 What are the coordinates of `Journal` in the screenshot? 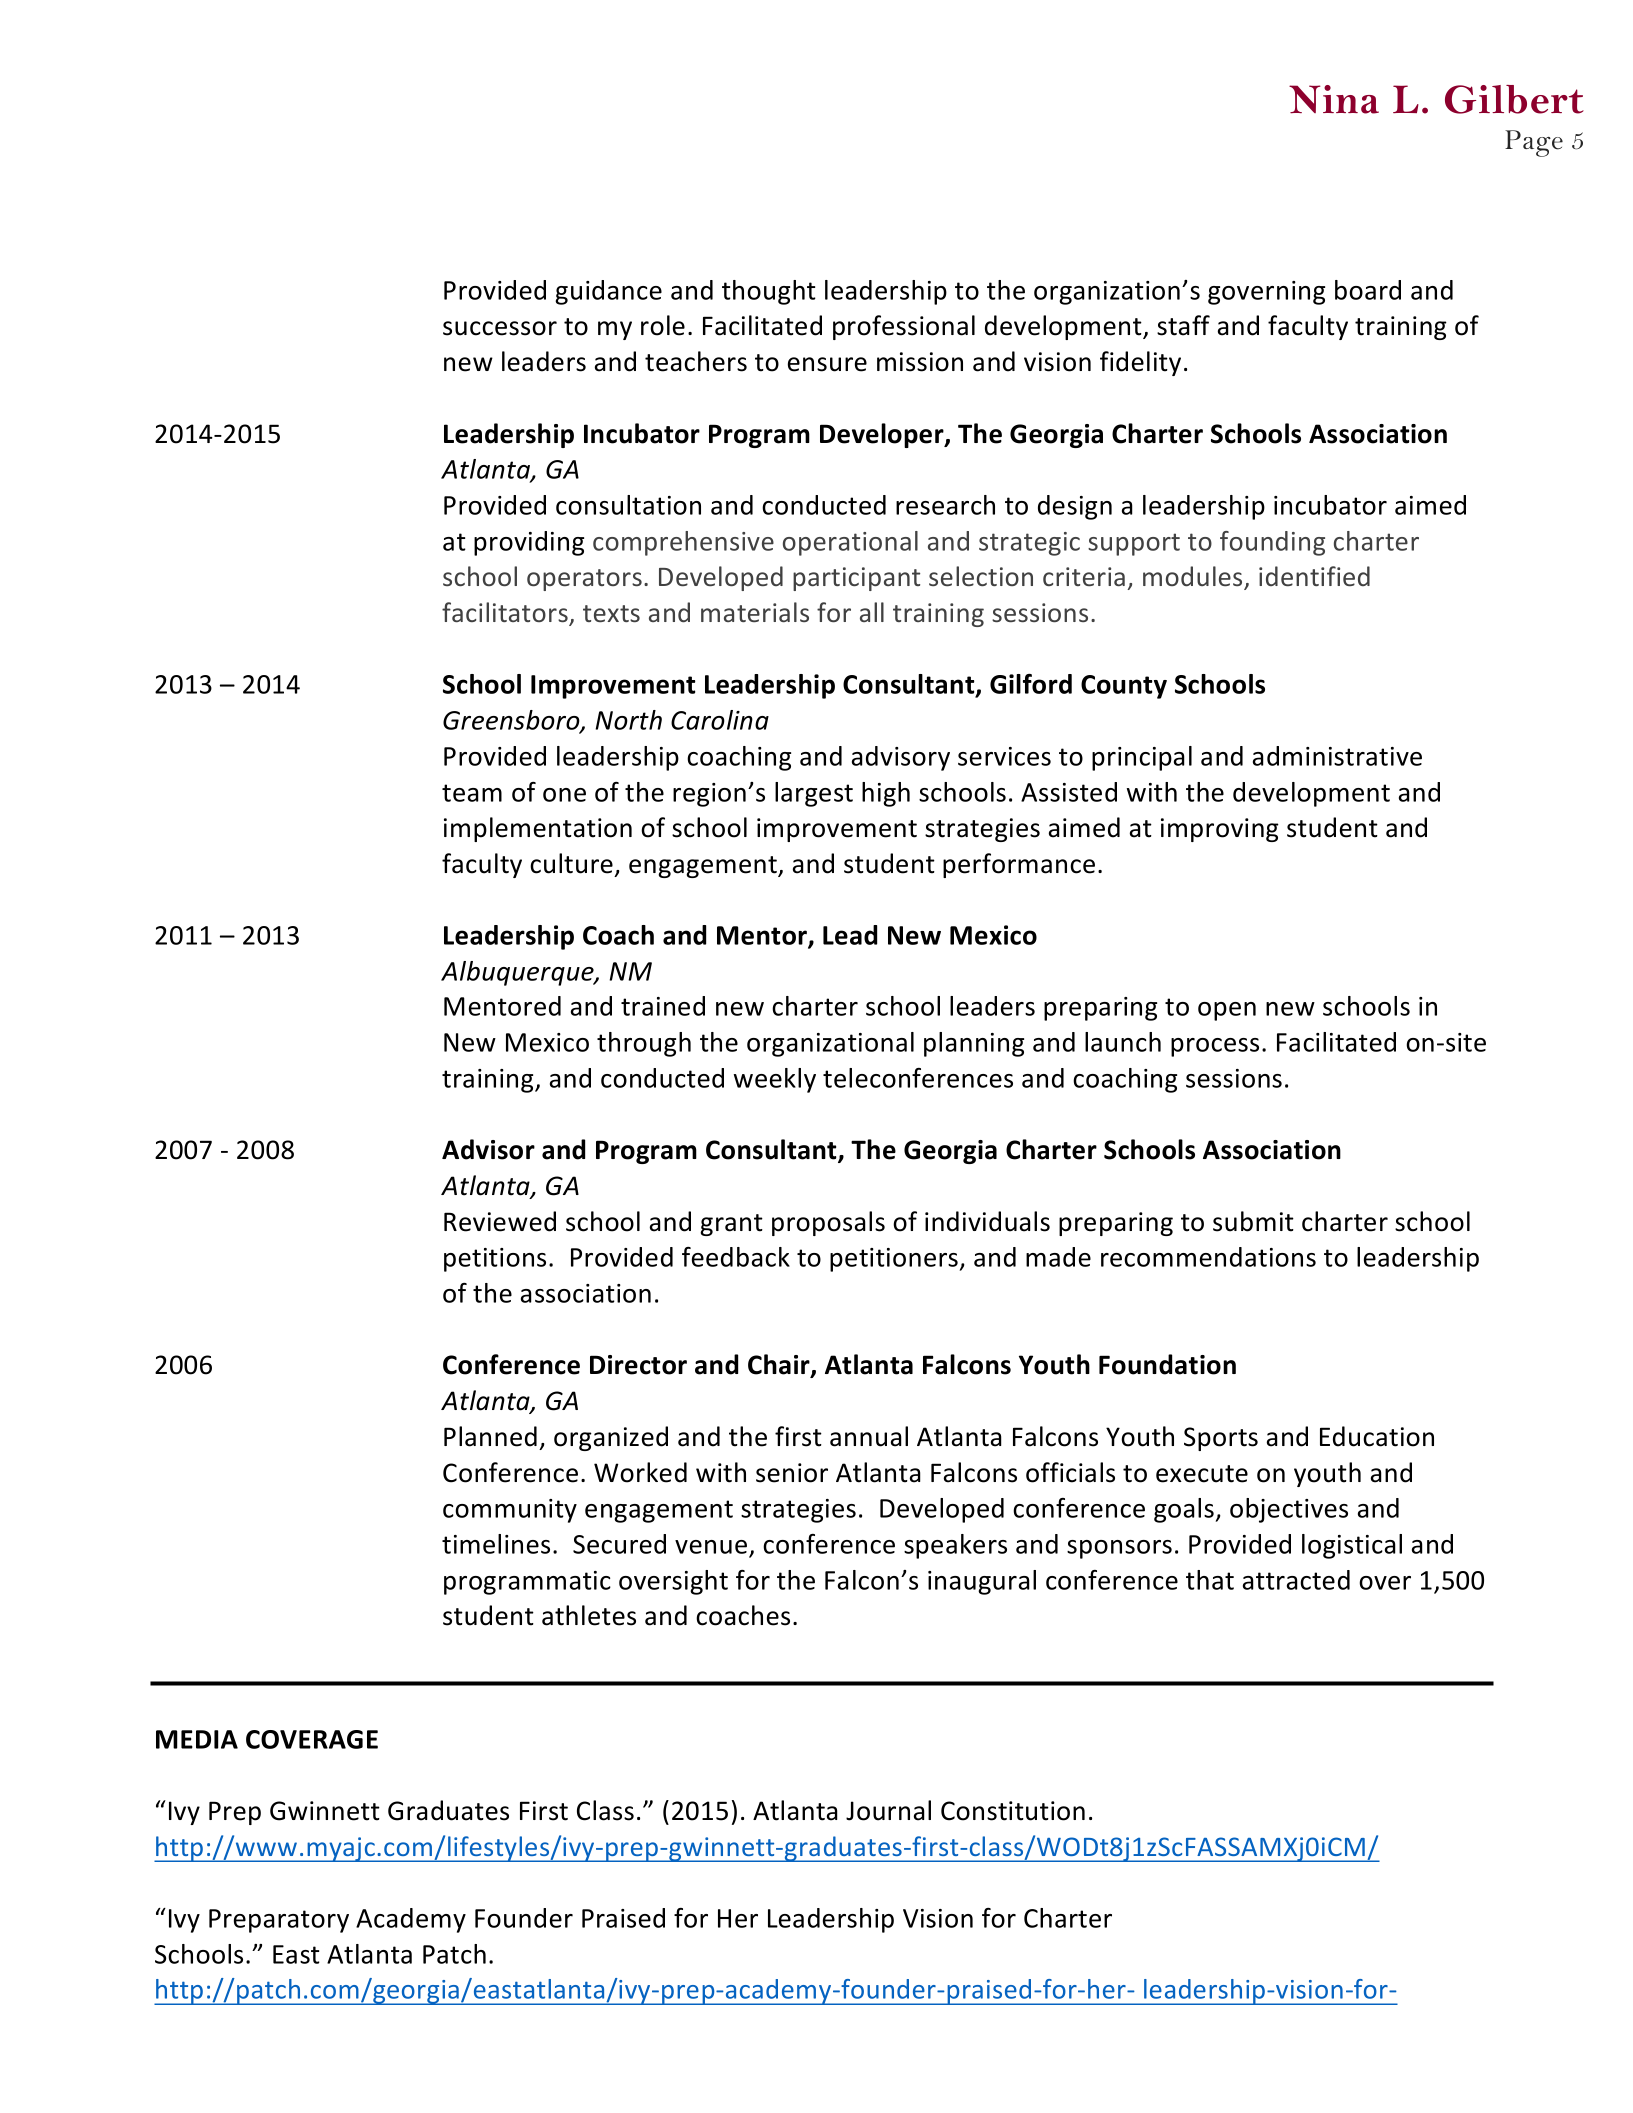 It's located at (888, 1810).
